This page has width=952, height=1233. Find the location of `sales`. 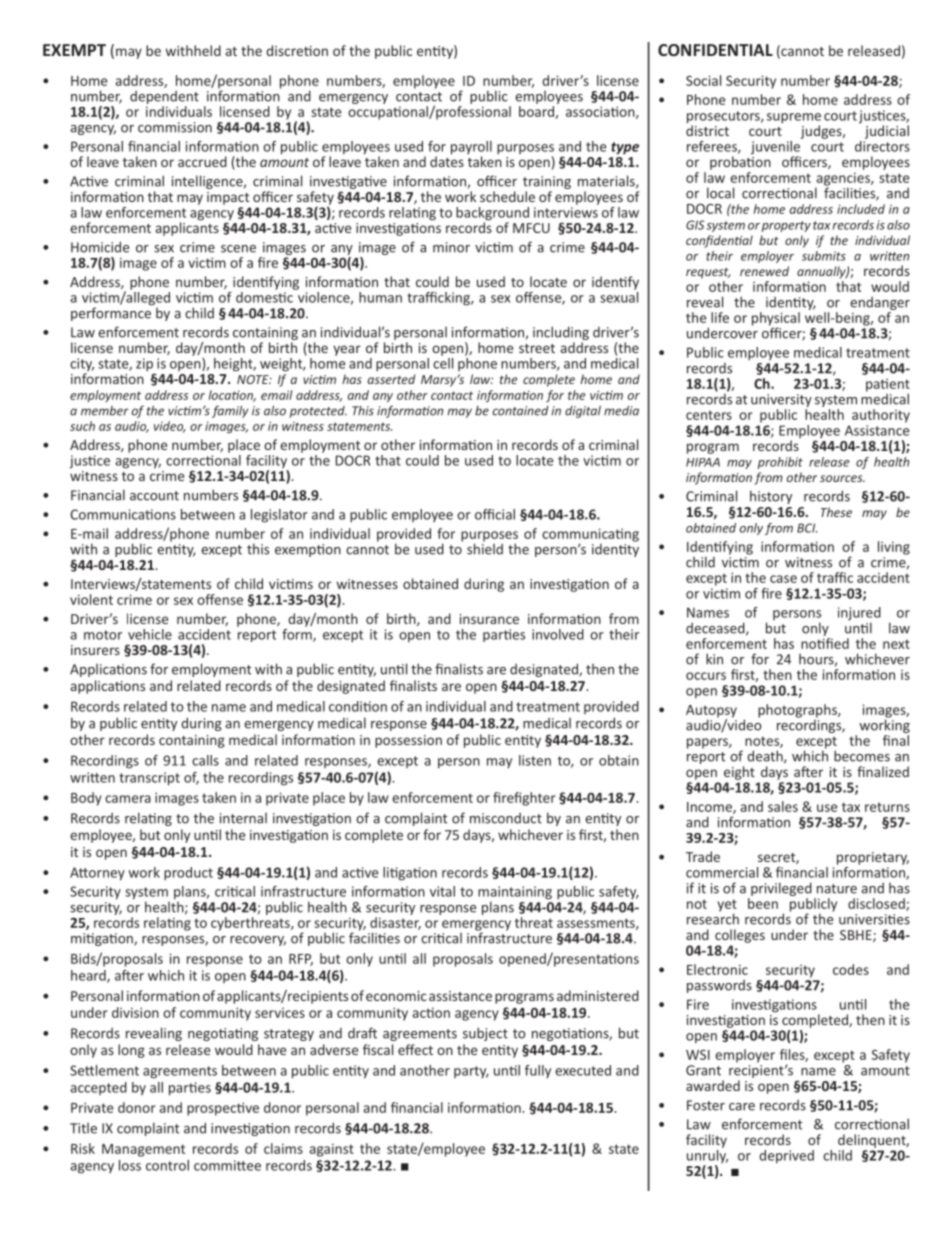

sales is located at coordinates (783, 806).
